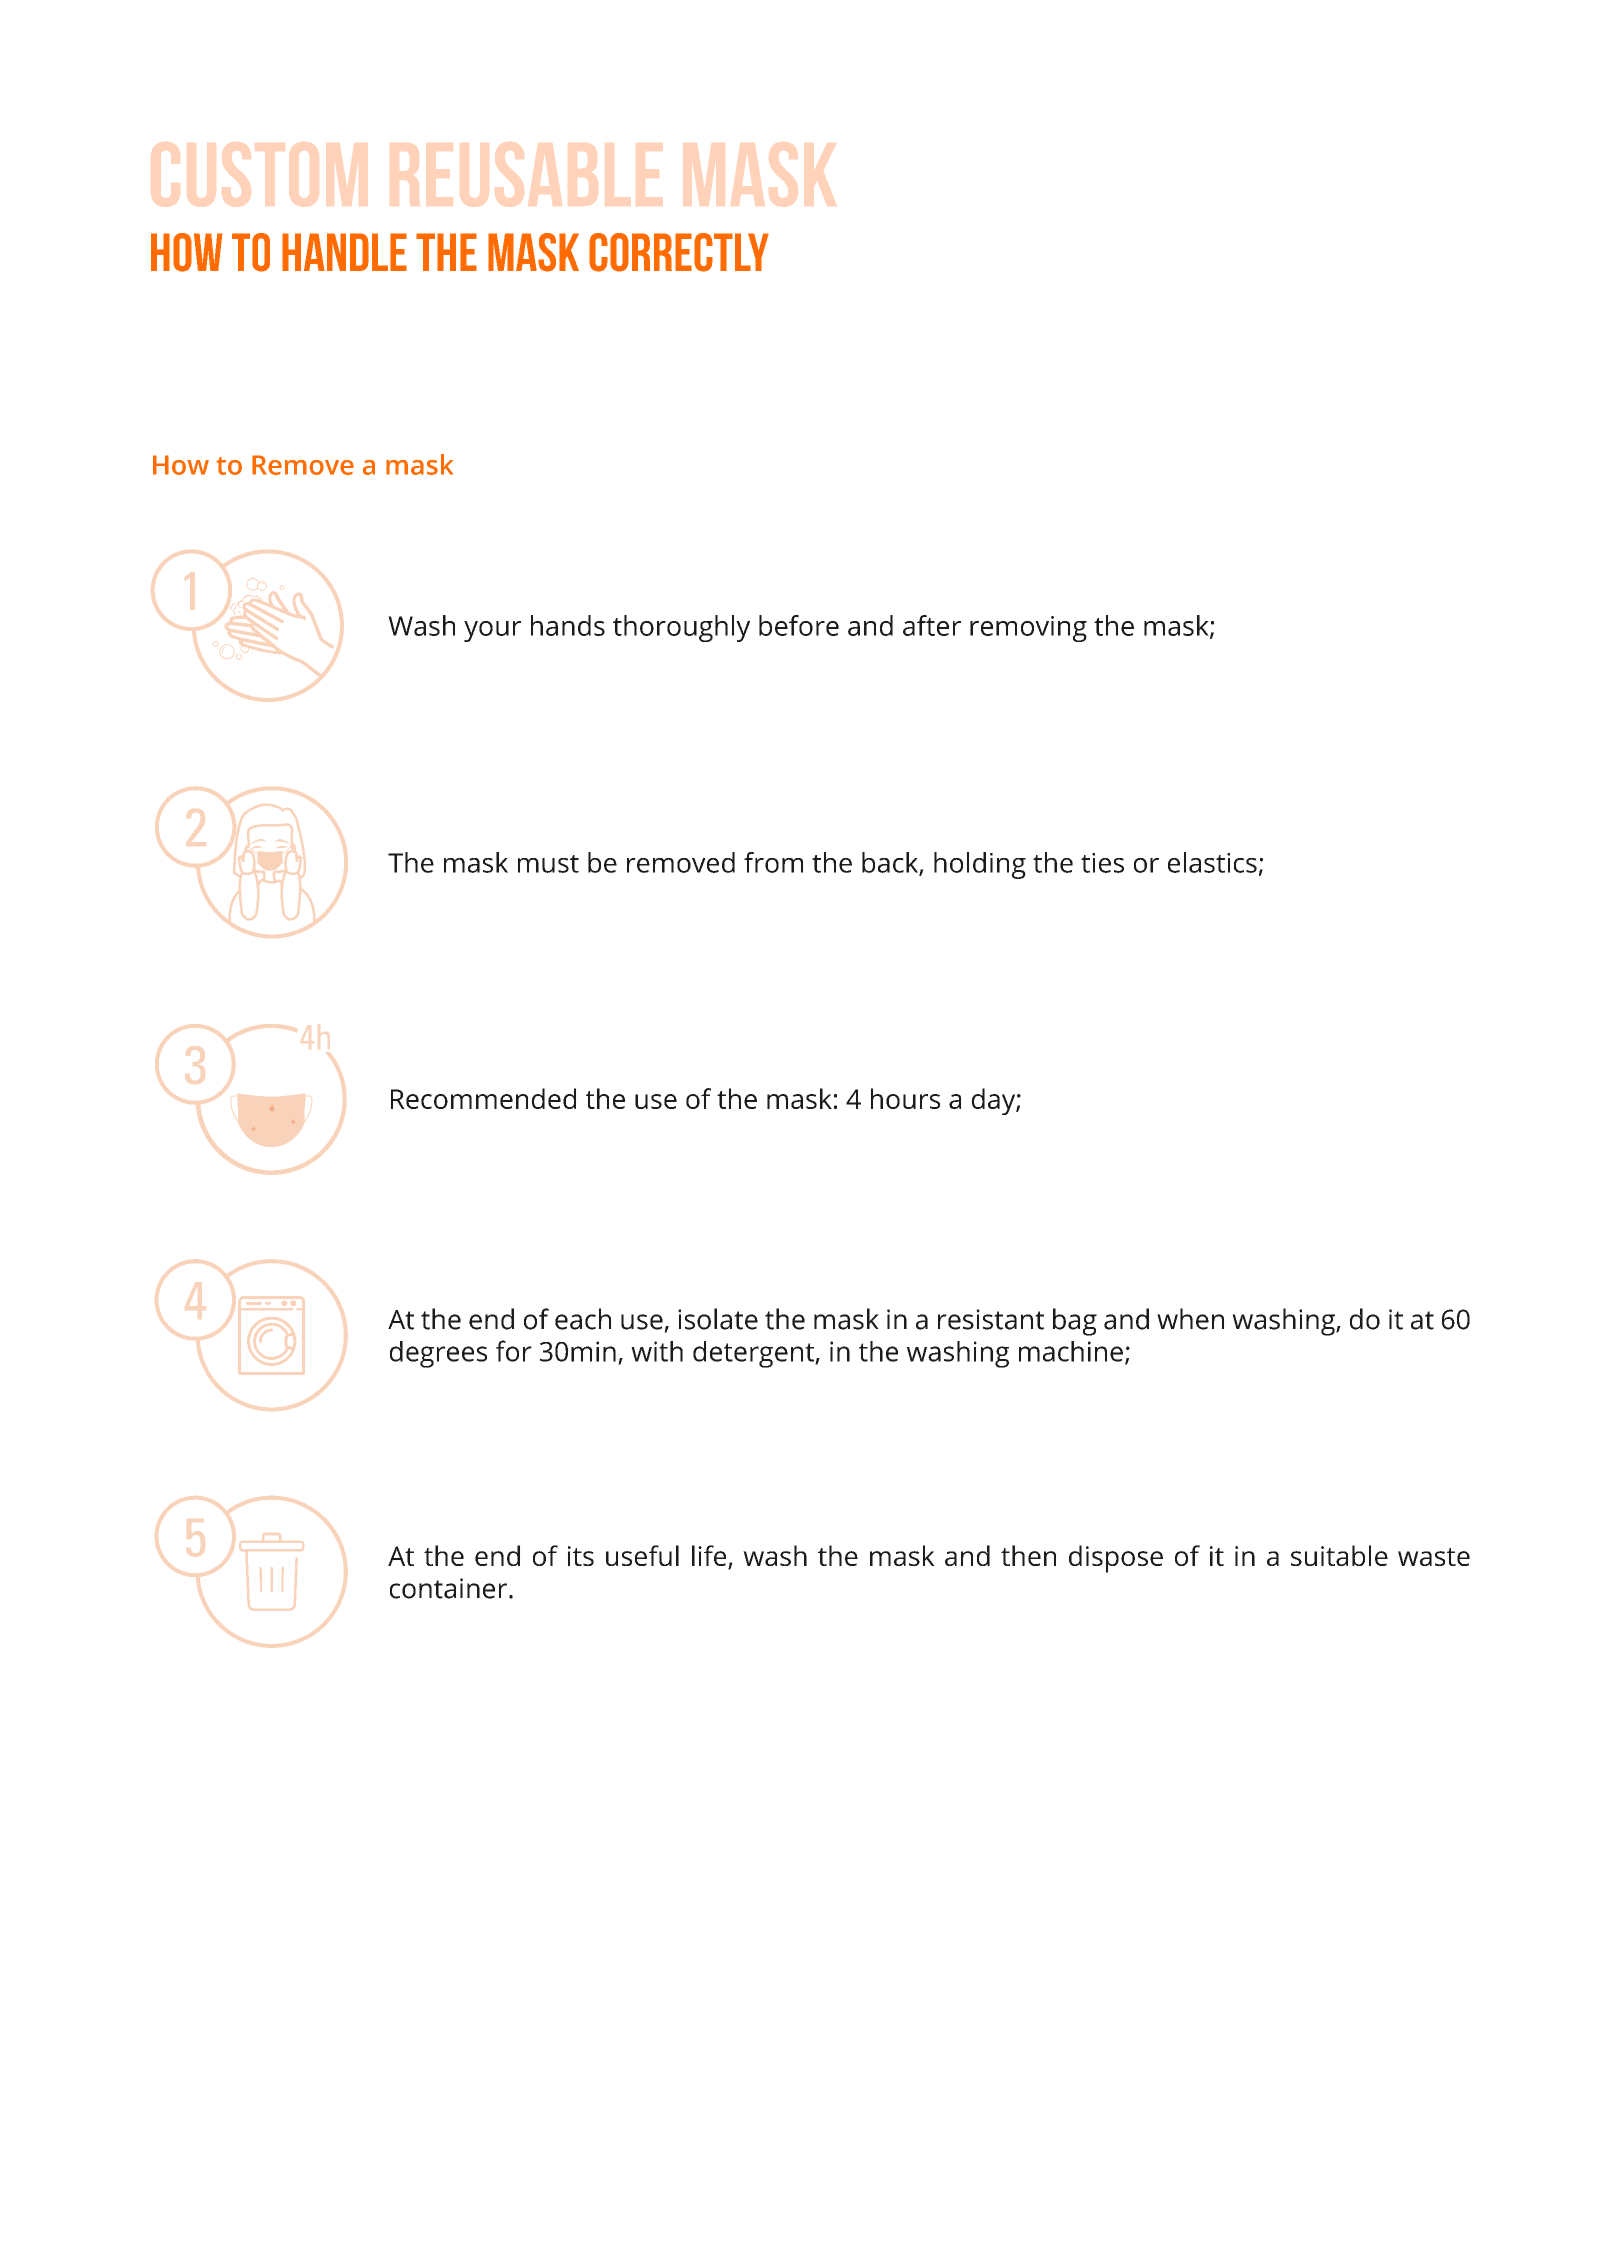 Image resolution: width=1599 pixels, height=2262 pixels. I want to click on then, so click(1028, 1555).
